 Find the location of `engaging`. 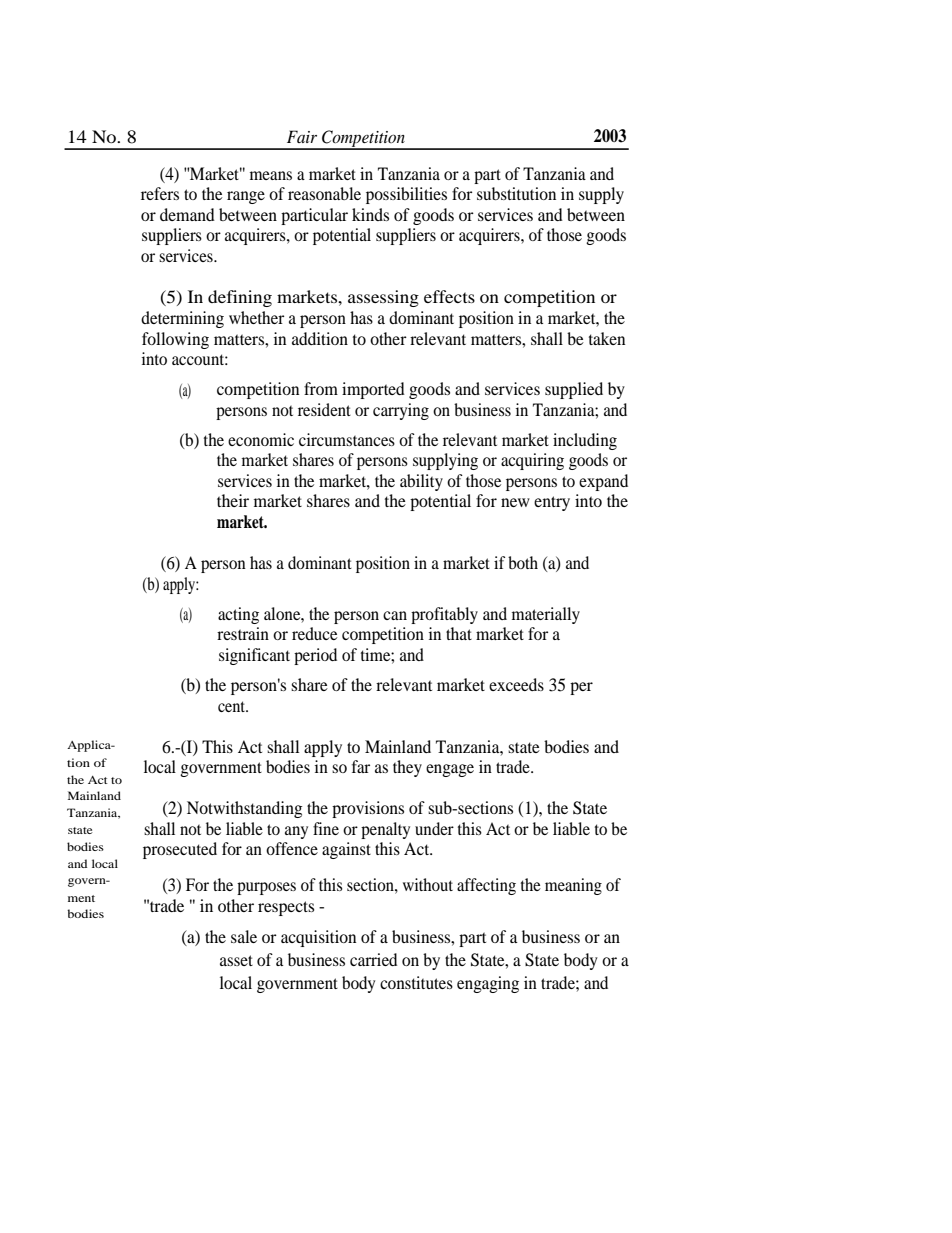

engaging is located at coordinates (488, 984).
